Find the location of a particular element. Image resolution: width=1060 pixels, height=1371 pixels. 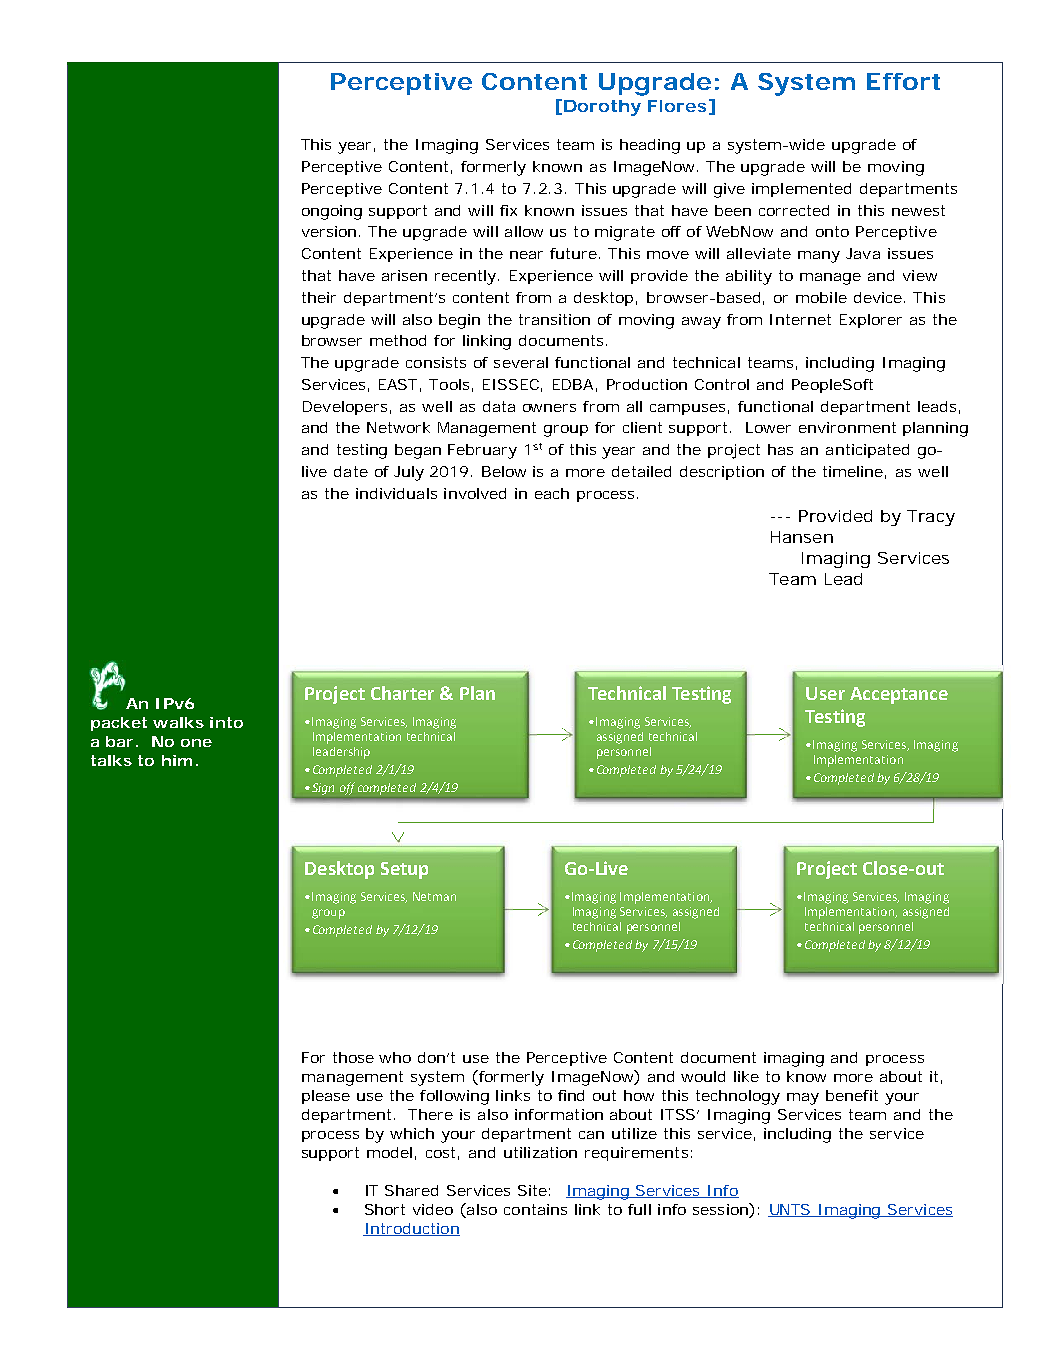

Effort is located at coordinates (903, 81).
